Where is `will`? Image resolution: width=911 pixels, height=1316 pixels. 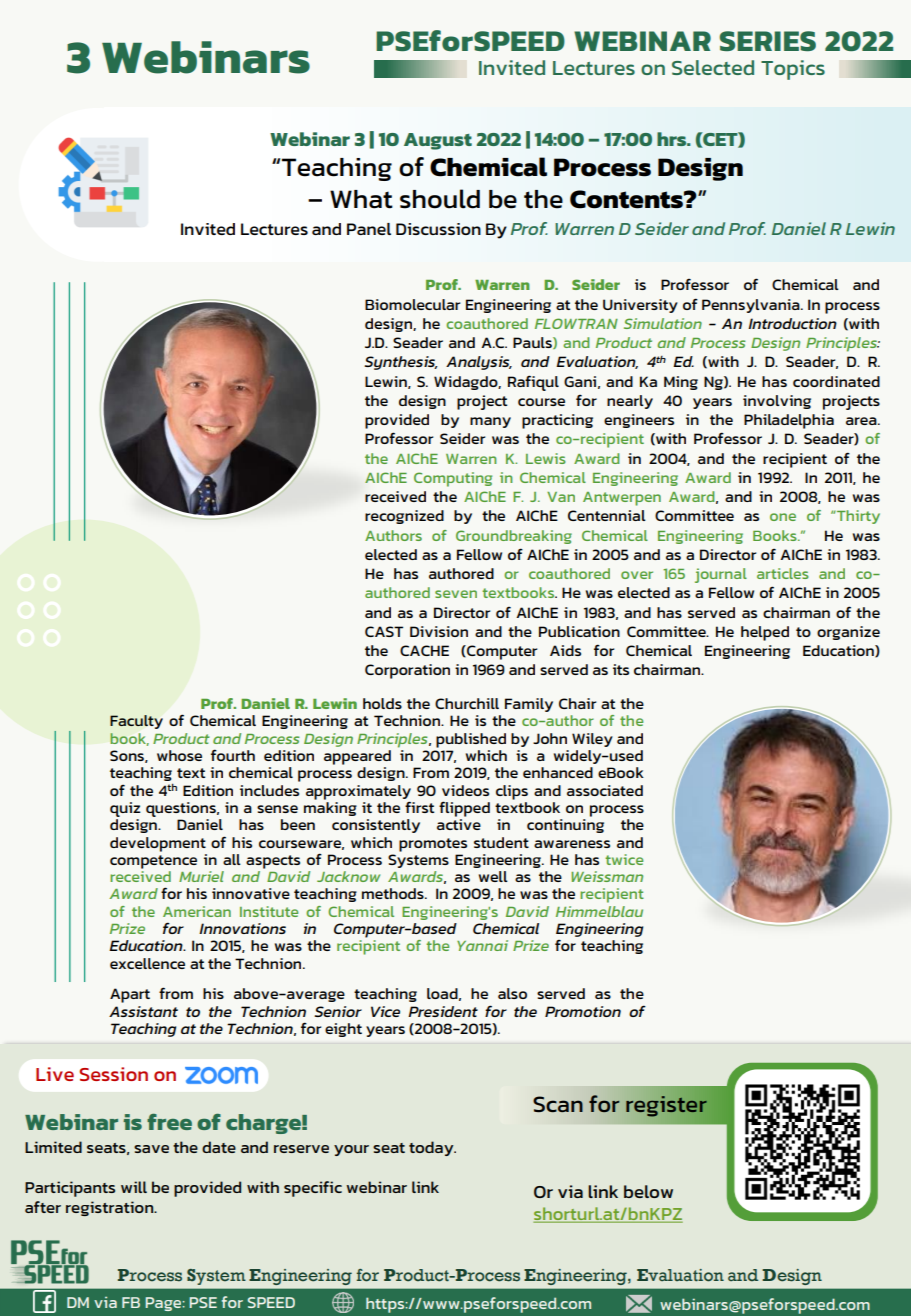 will is located at coordinates (134, 1187).
